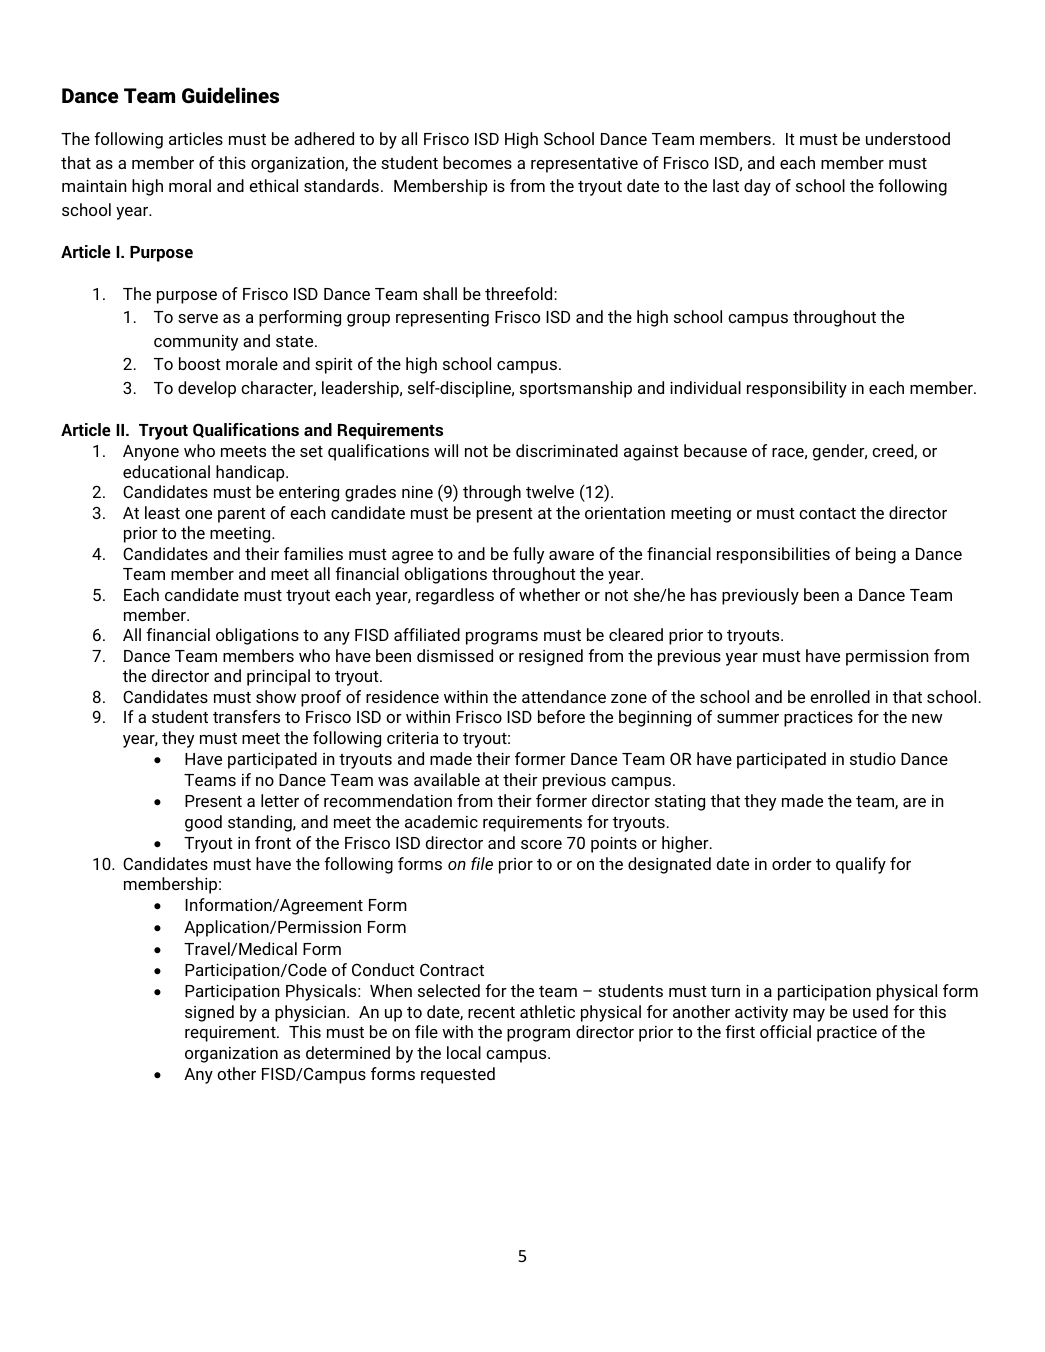  Describe the element at coordinates (797, 389) in the screenshot. I see `responsibility` at that location.
